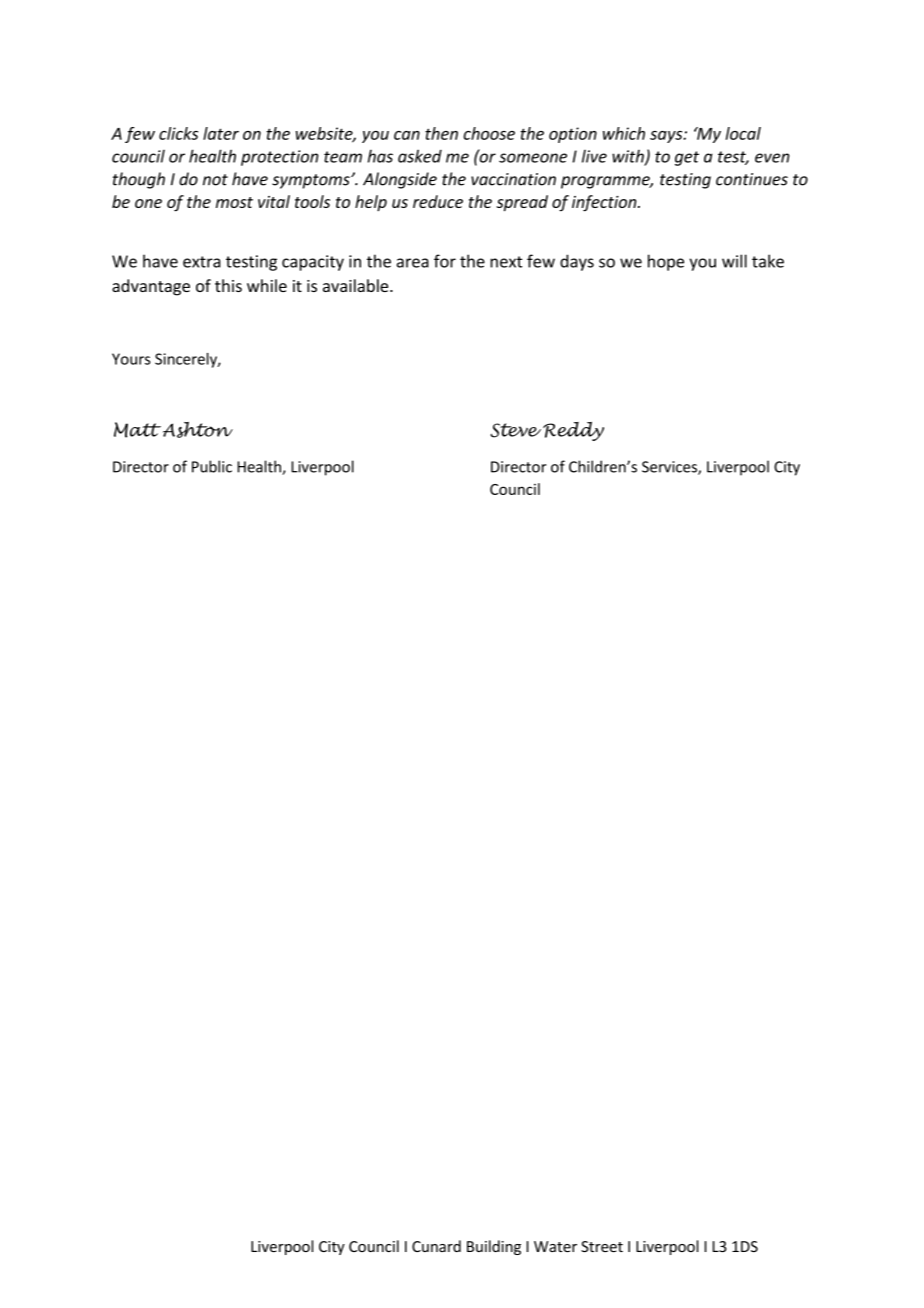 The image size is (924, 1308). Describe the element at coordinates (215, 180) in the image. I see `not` at that location.
